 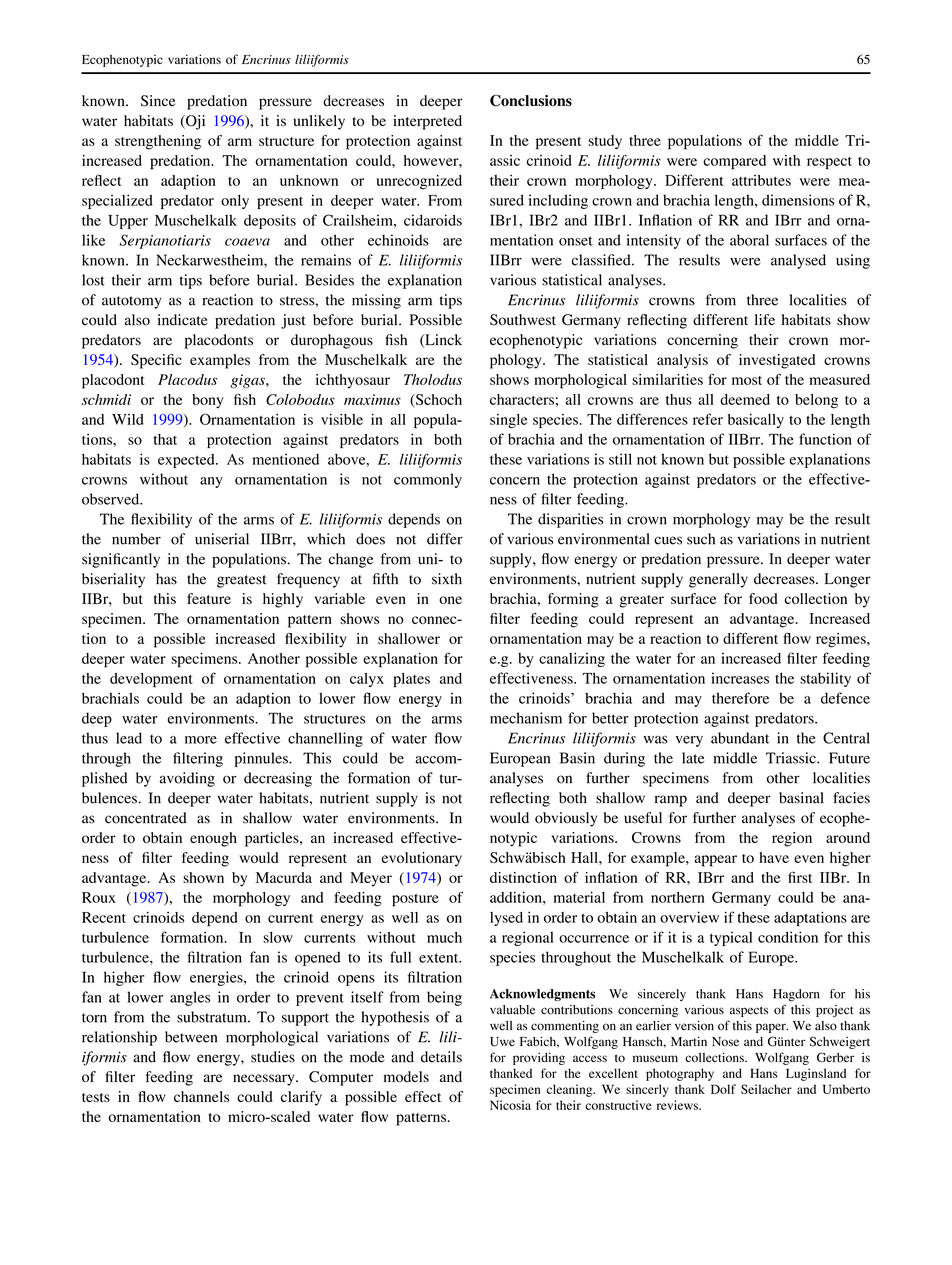 I want to click on have, so click(x=774, y=857).
